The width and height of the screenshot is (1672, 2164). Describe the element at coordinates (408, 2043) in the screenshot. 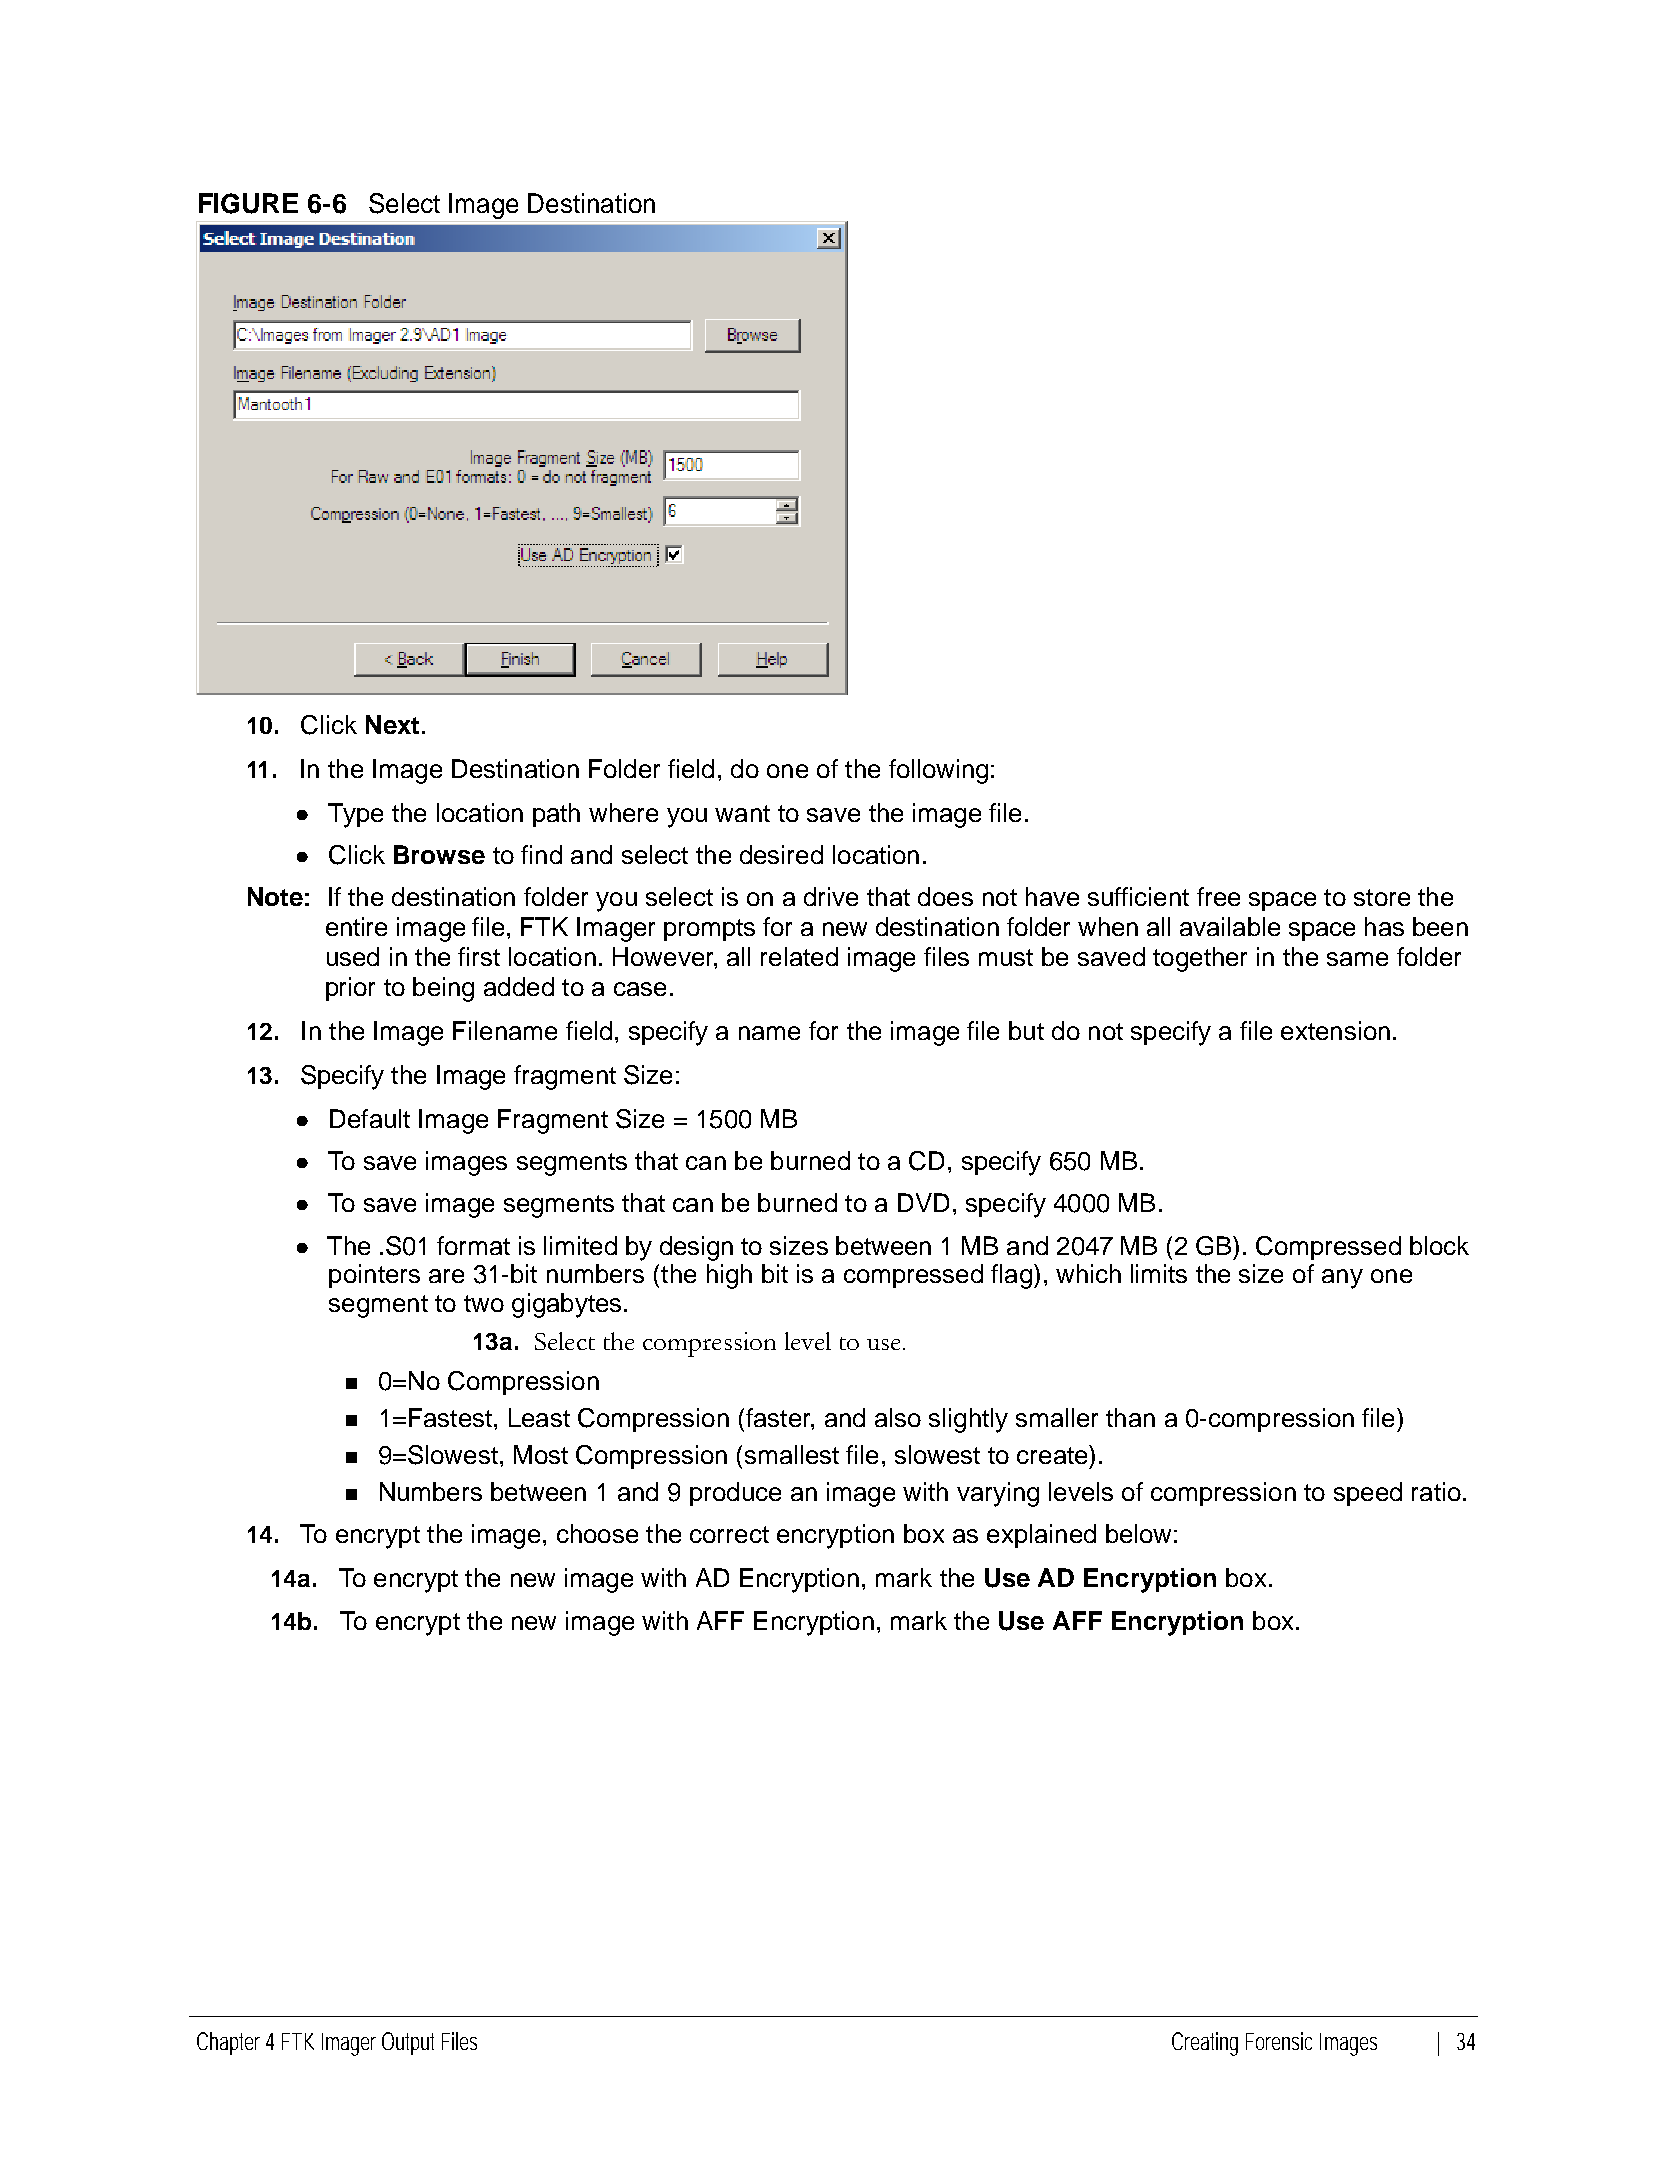

I see `Output` at that location.
